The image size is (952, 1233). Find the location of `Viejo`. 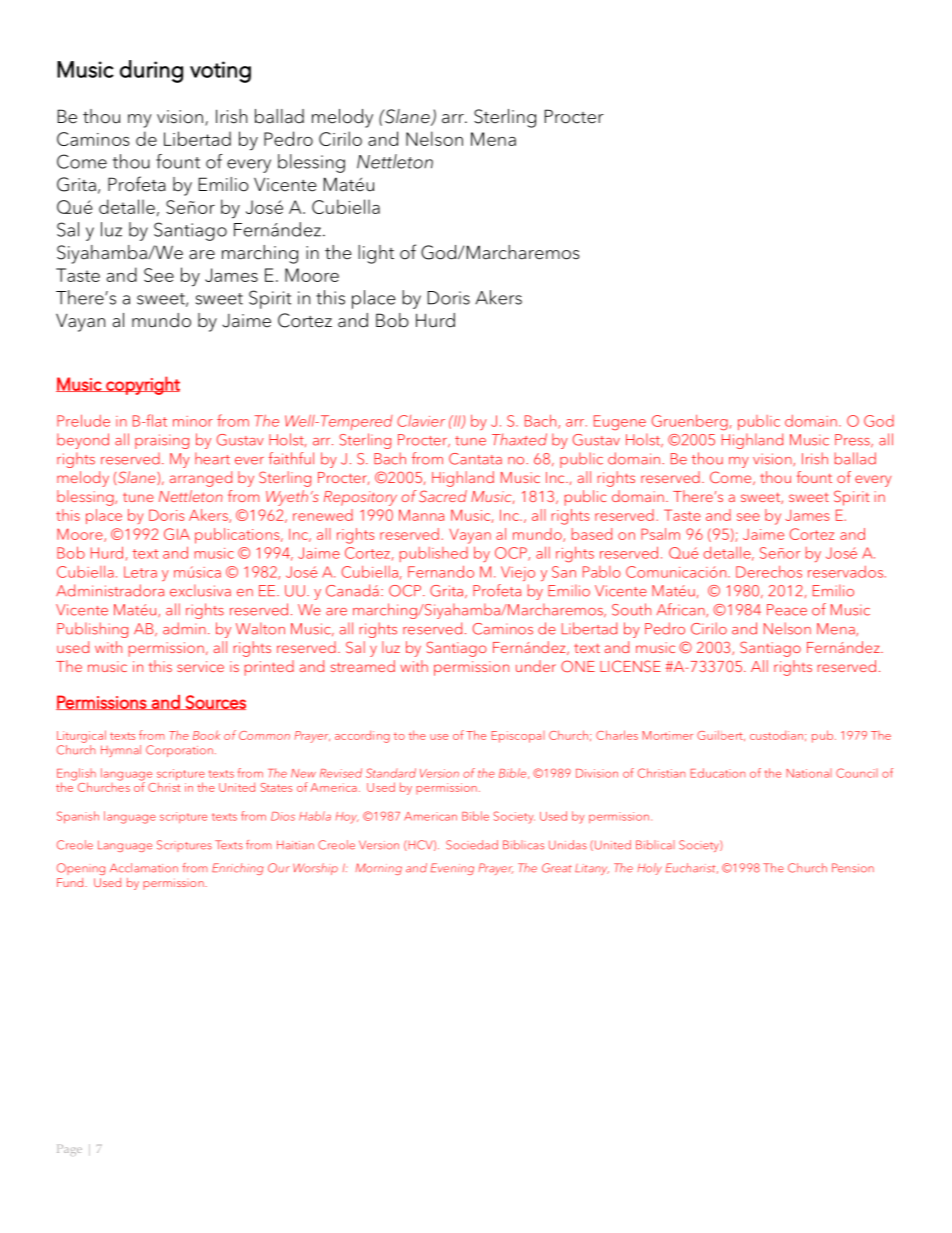

Viejo is located at coordinates (518, 573).
